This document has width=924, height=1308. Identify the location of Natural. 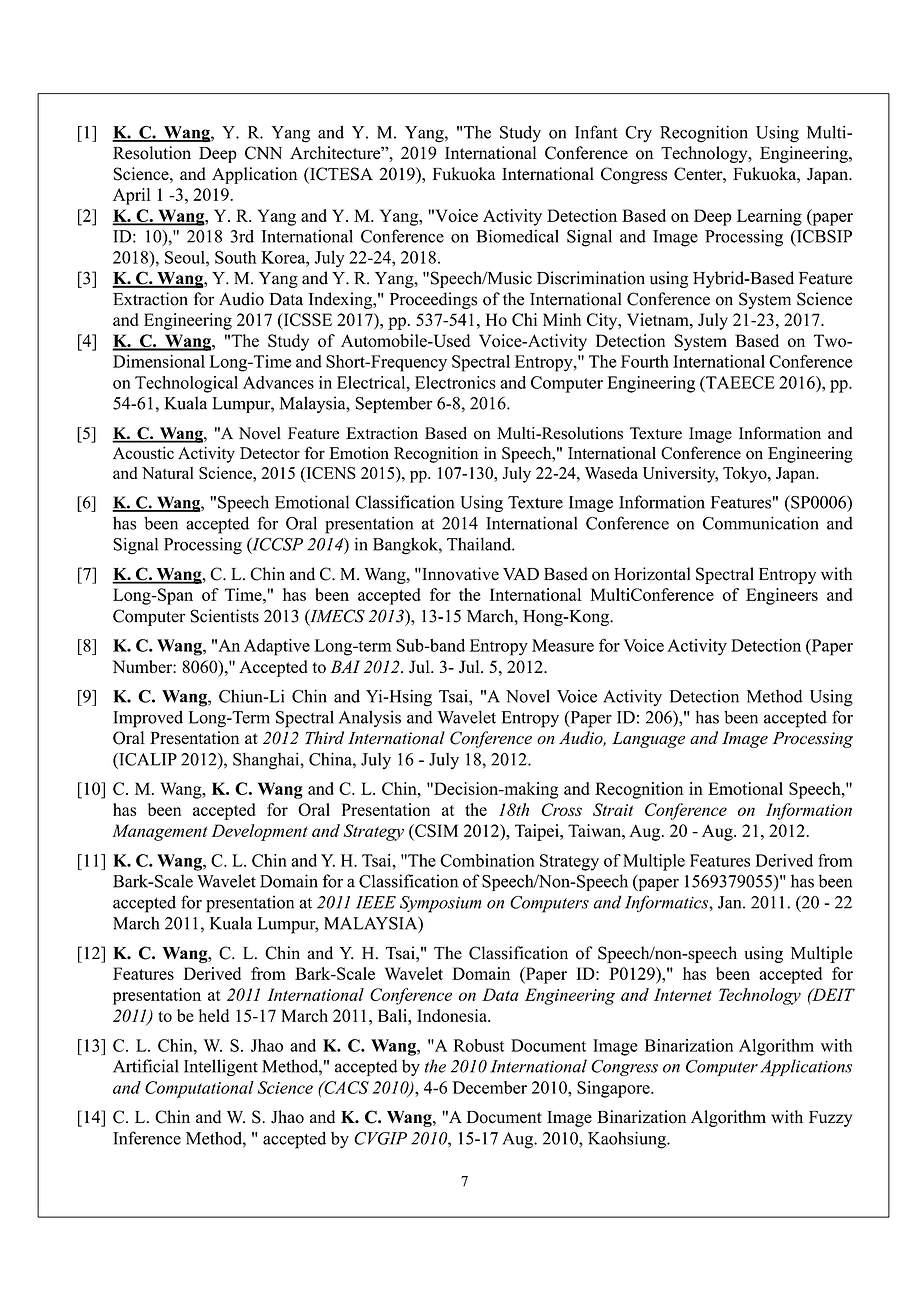
(168, 473).
